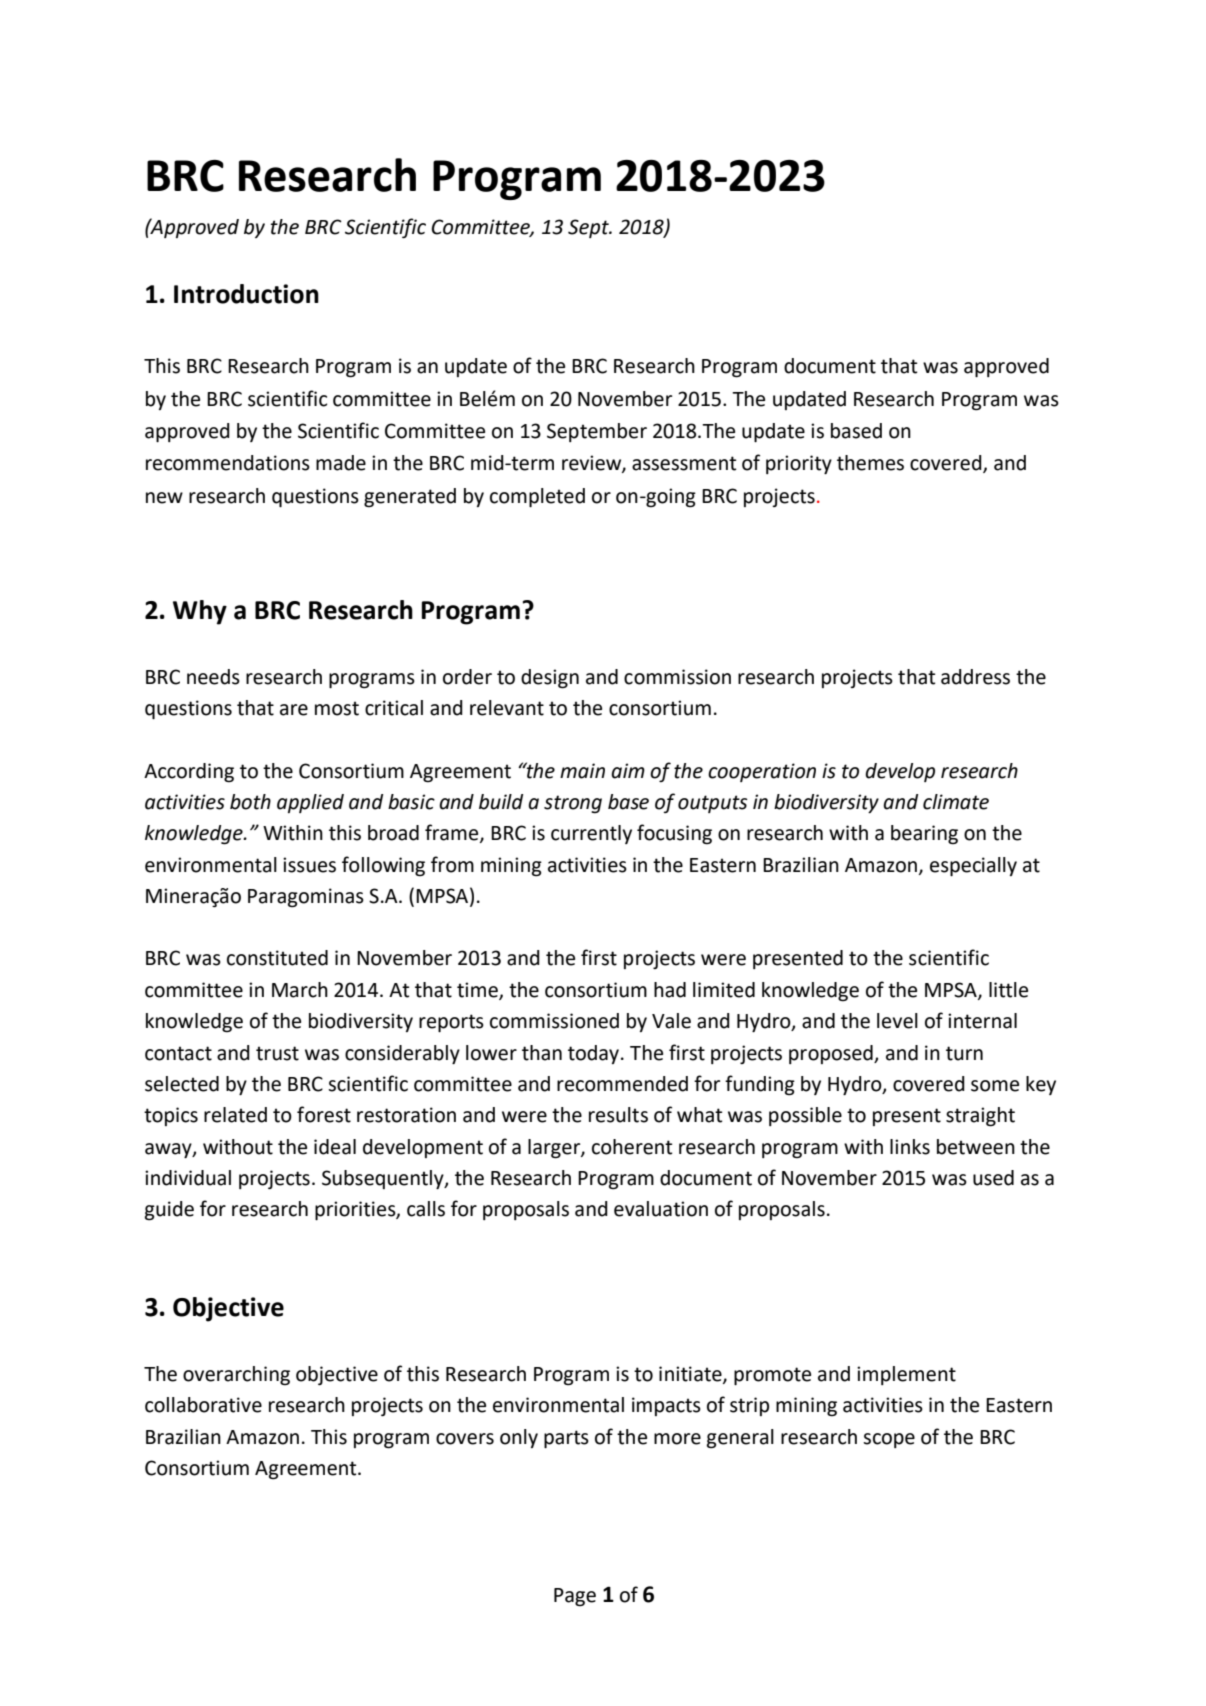  I want to click on scope, so click(889, 1440).
